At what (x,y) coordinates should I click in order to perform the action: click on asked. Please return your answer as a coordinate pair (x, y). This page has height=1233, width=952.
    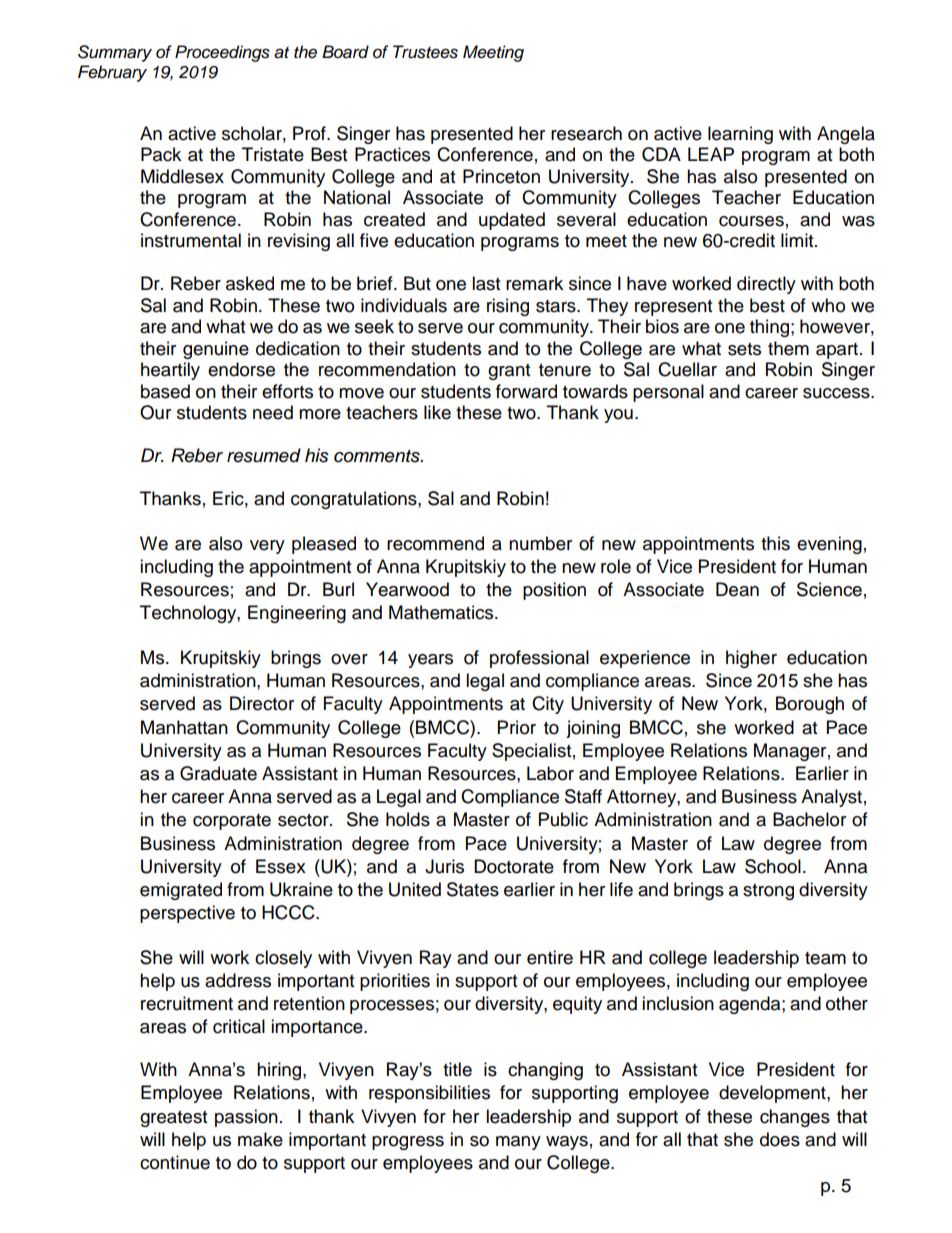
    Looking at the image, I should click on (250, 283).
